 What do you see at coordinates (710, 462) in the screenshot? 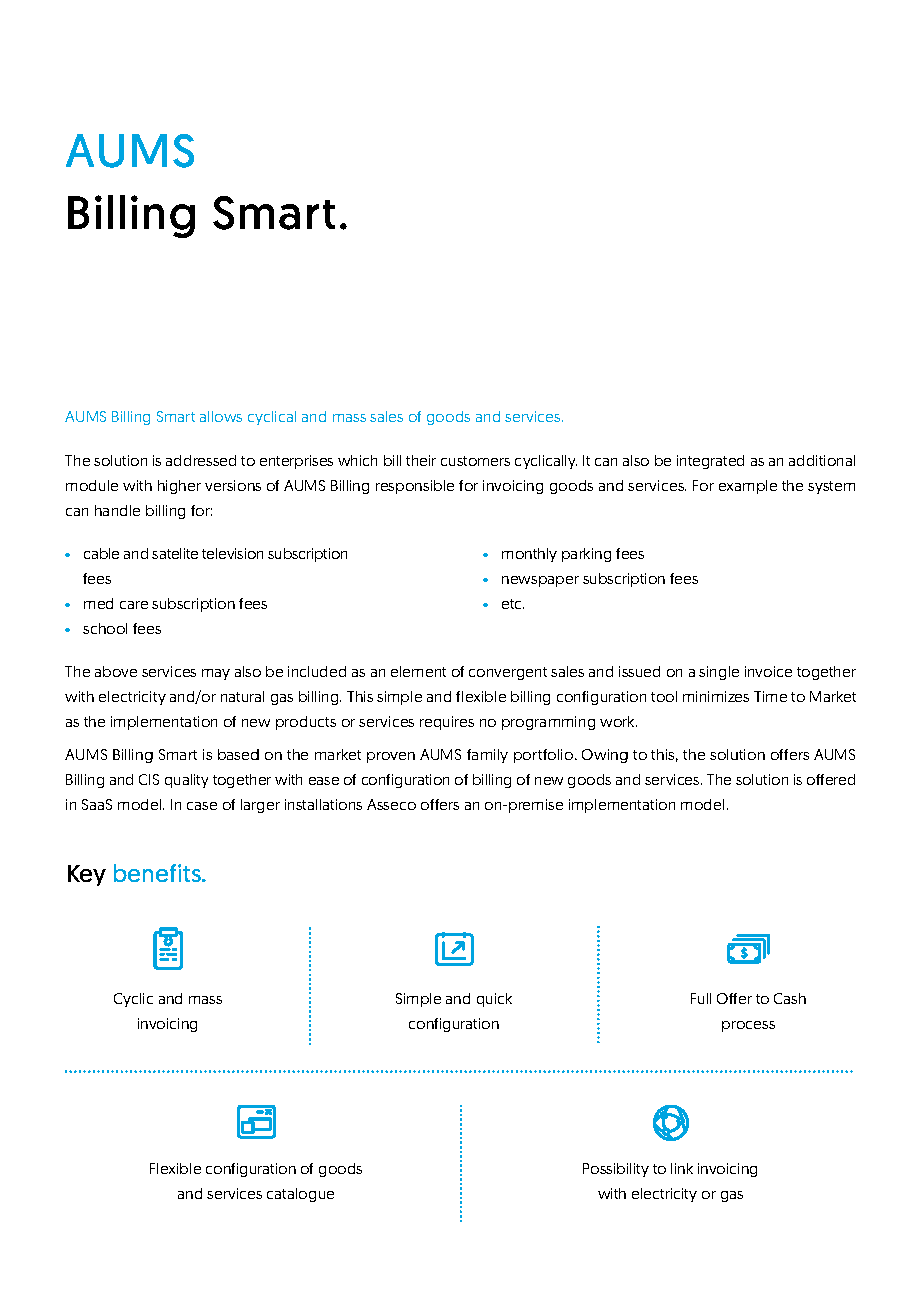
I see `integrated` at bounding box center [710, 462].
